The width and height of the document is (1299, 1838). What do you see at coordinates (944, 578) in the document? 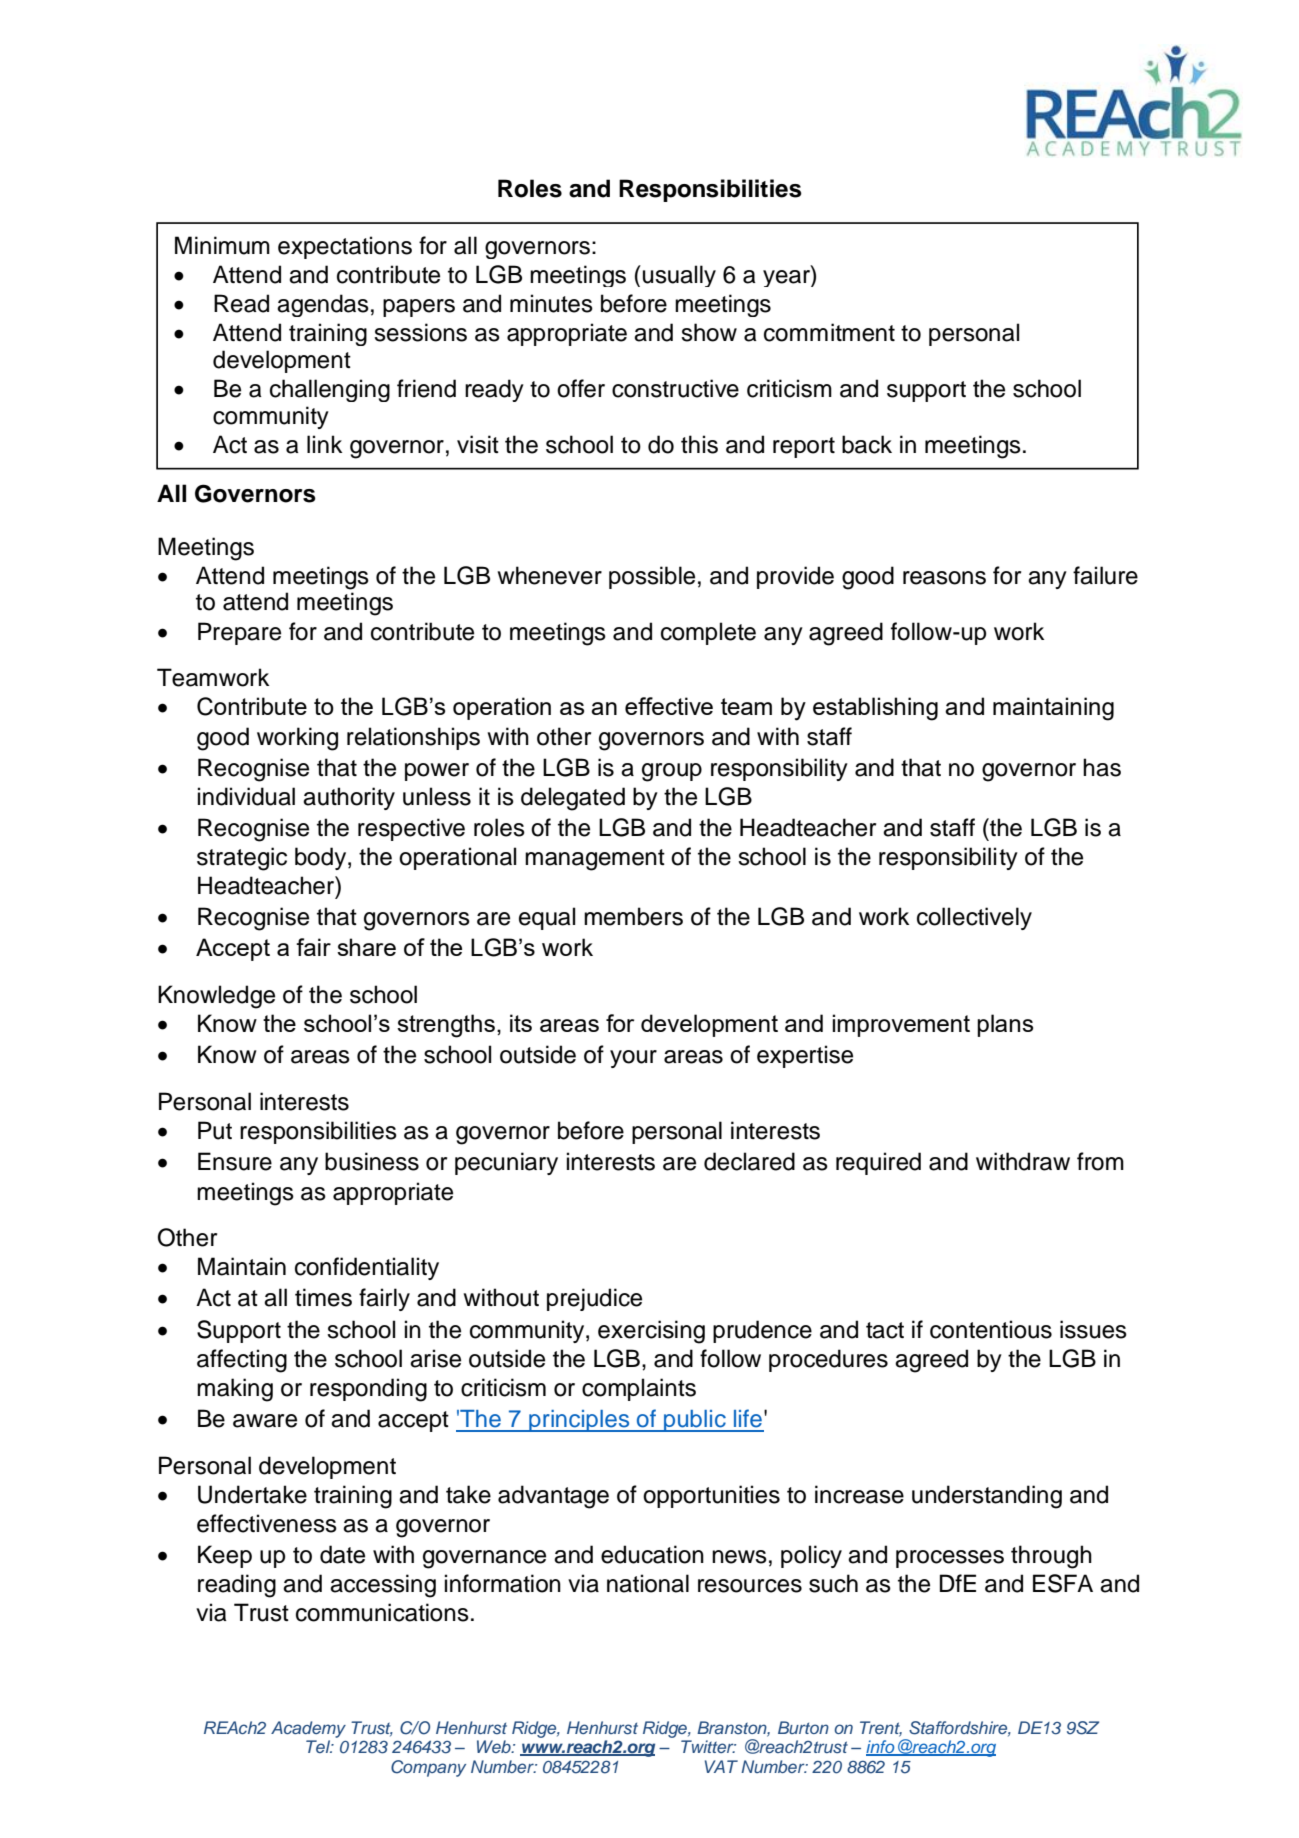
I see `reasons` at bounding box center [944, 578].
